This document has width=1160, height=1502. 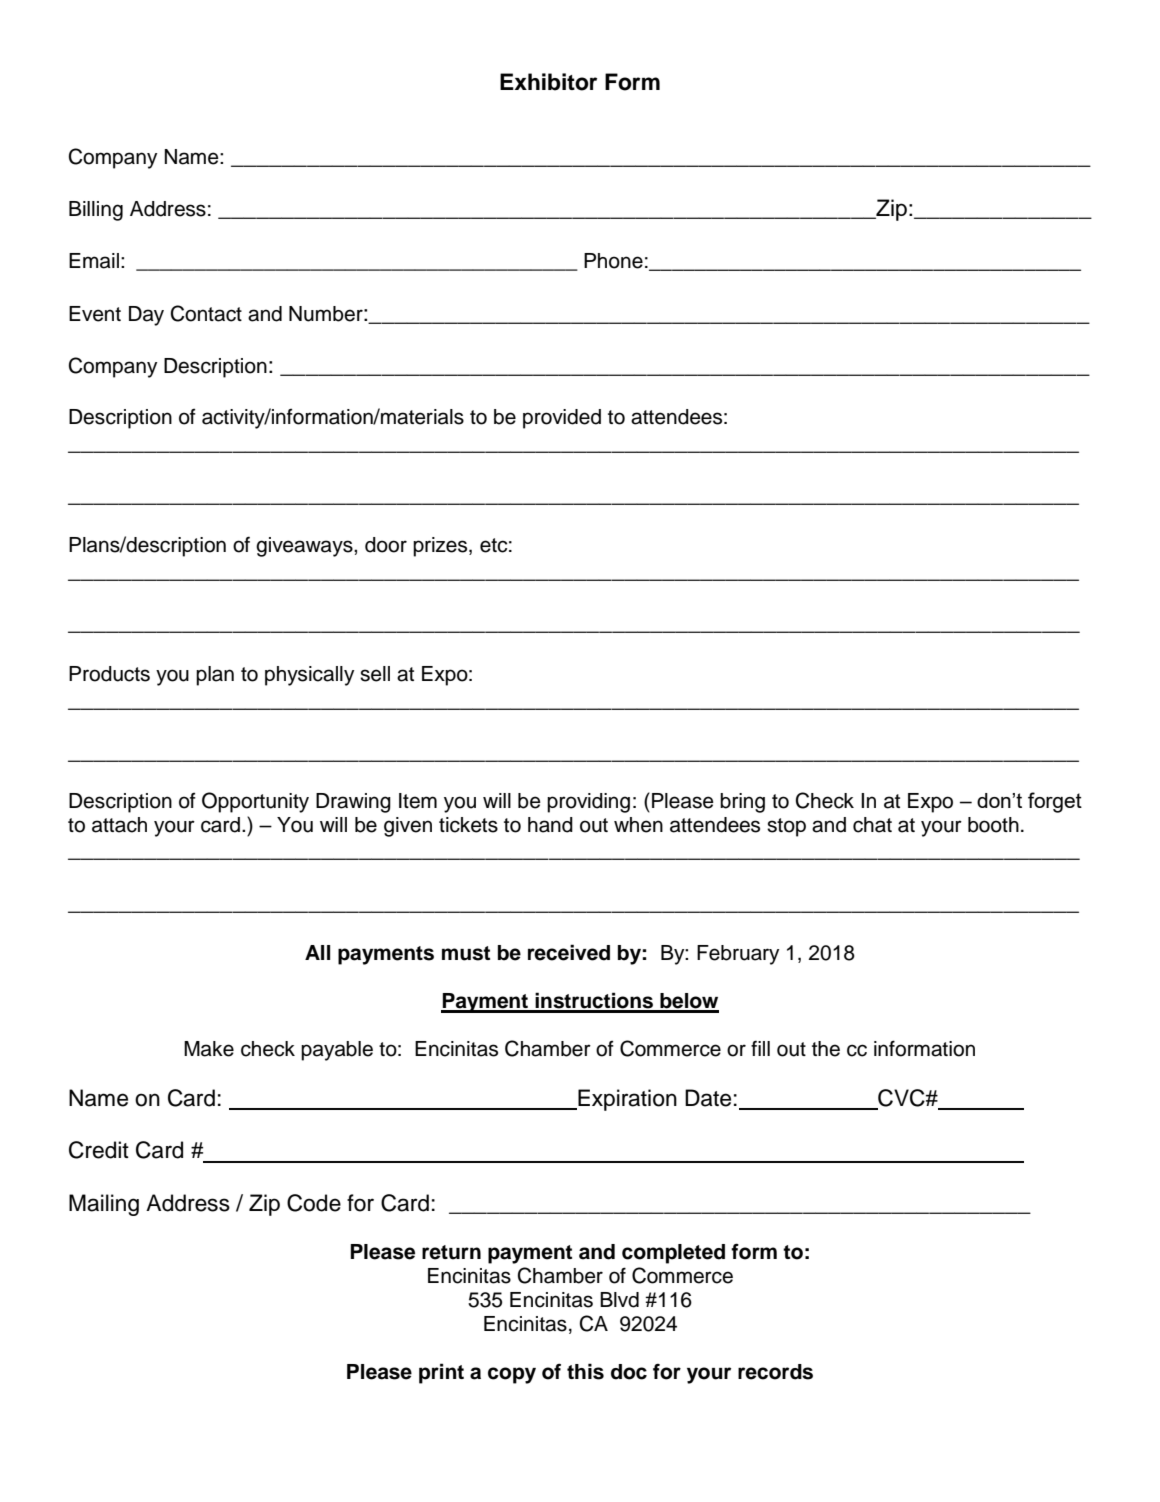 I want to click on this, so click(x=585, y=1371).
